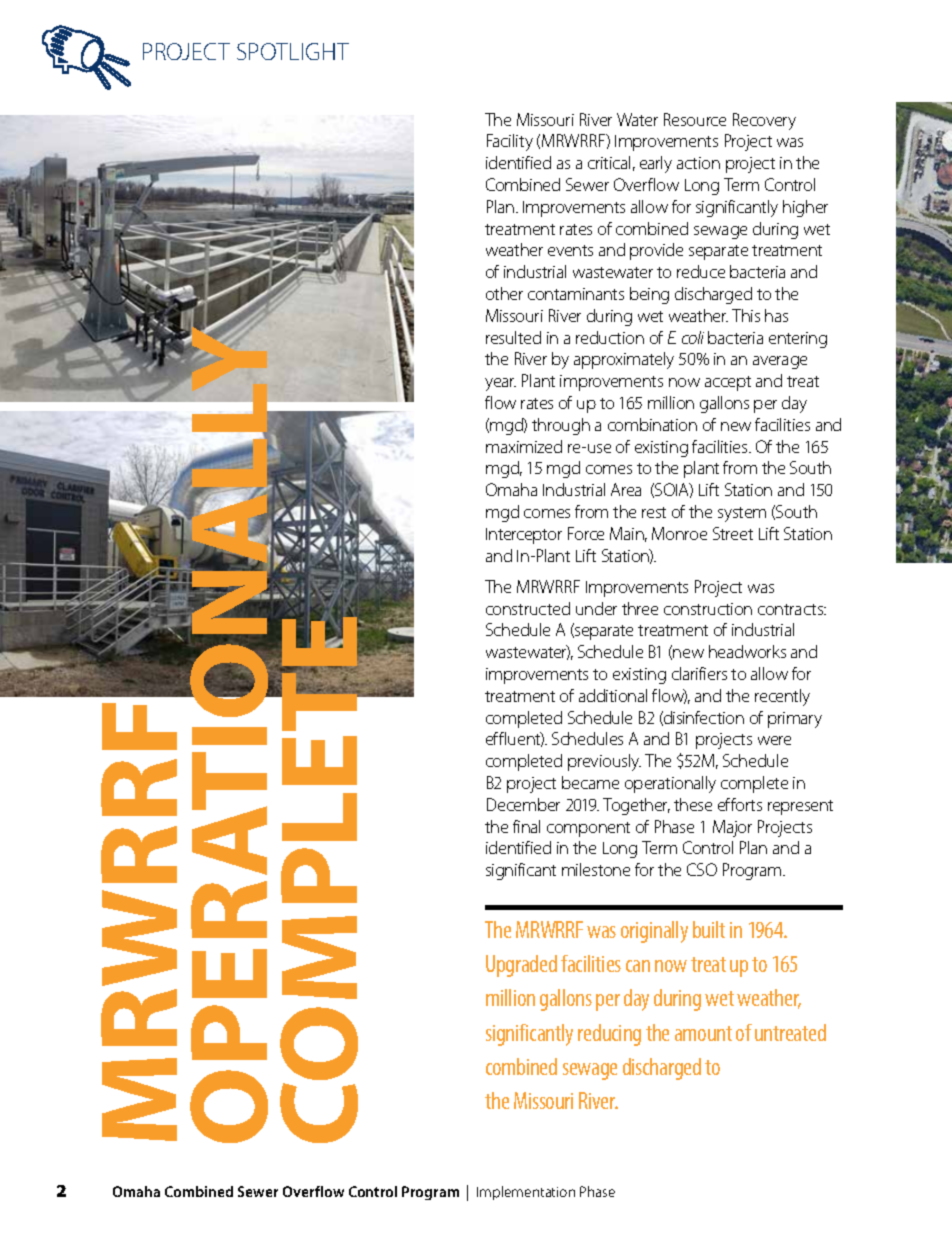 The height and width of the screenshot is (1233, 952). What do you see at coordinates (526, 1193) in the screenshot?
I see `Implementation` at bounding box center [526, 1193].
